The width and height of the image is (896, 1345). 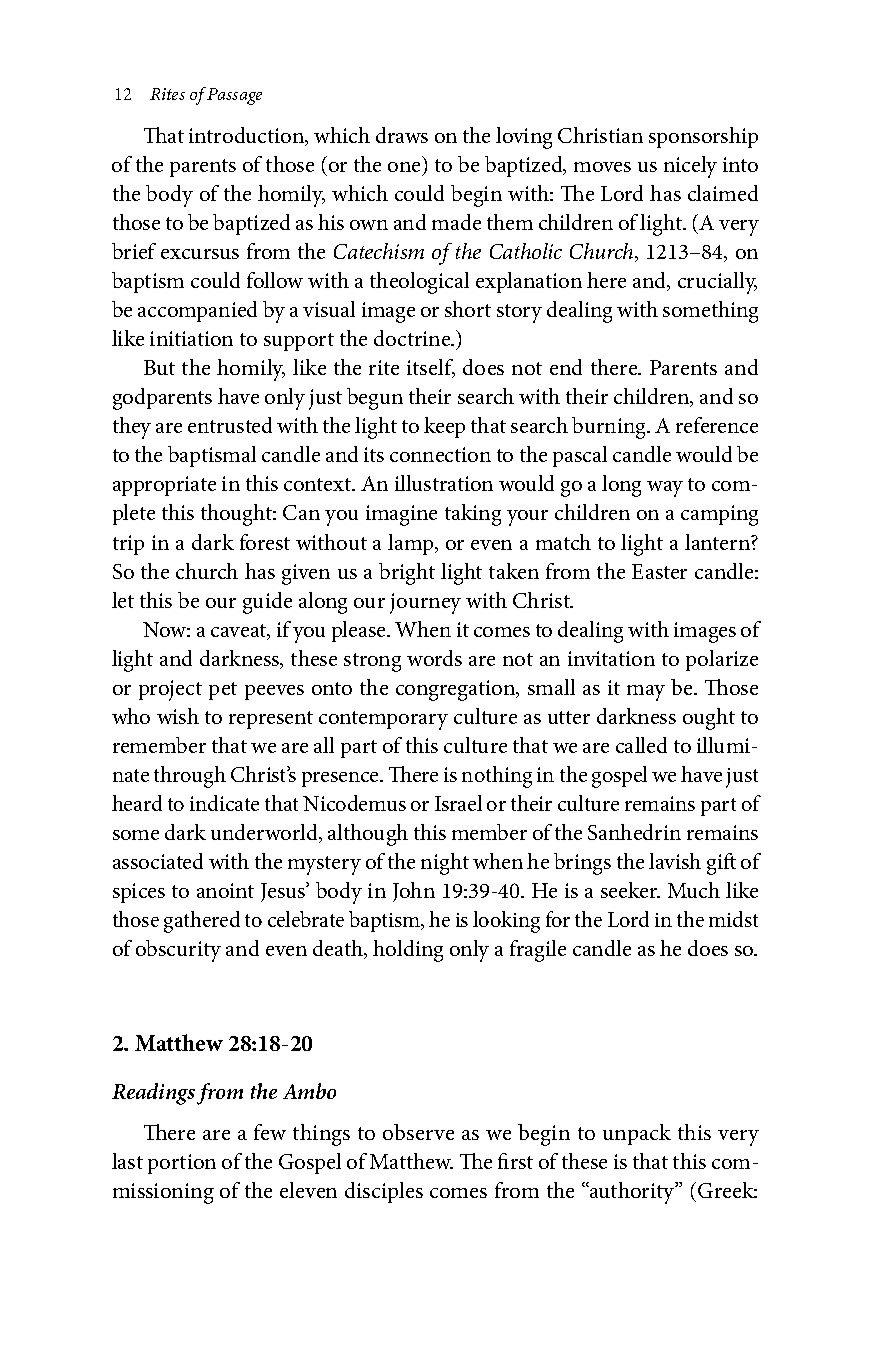 I want to click on portion, so click(x=182, y=1164).
